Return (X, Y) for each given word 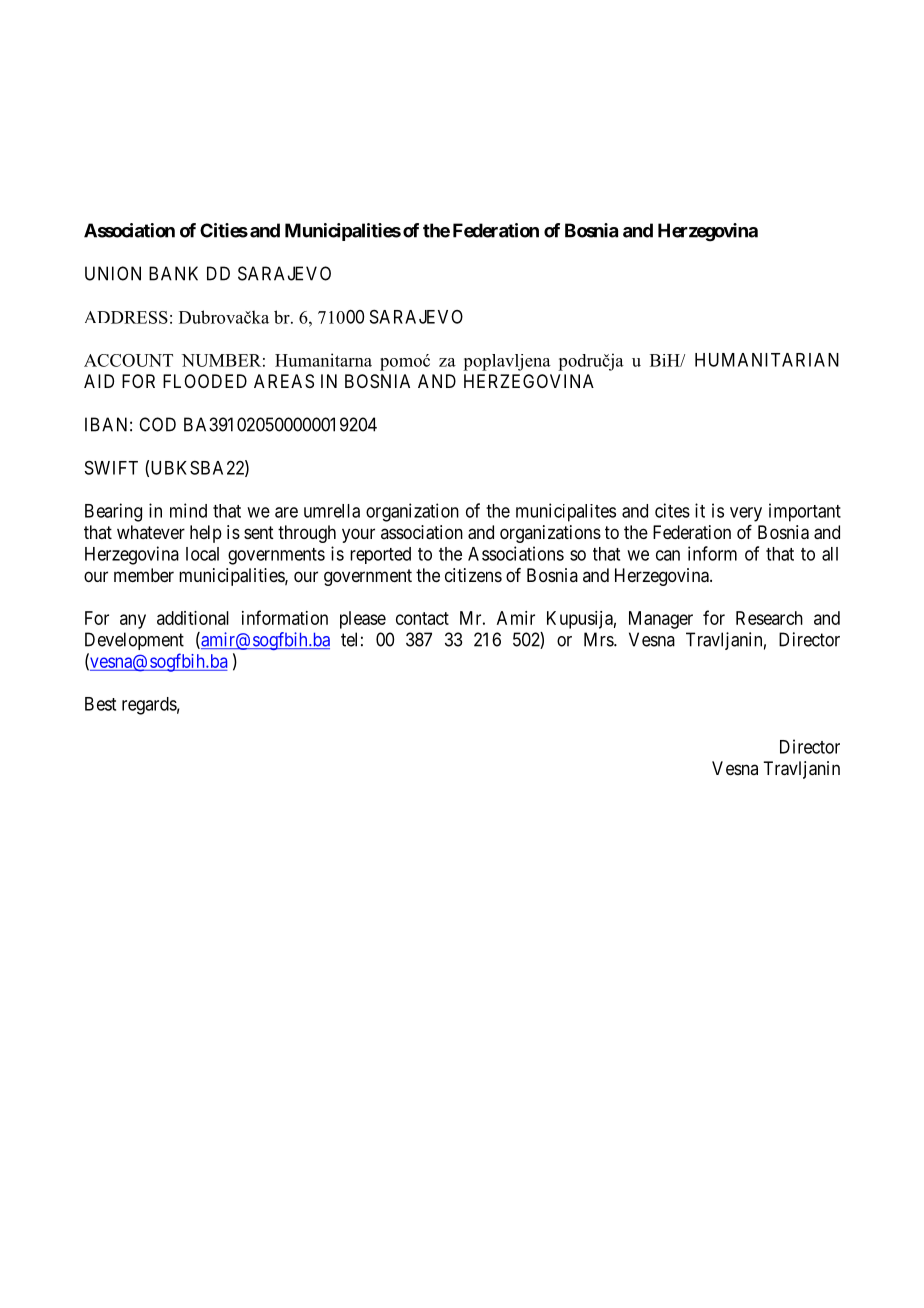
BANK (173, 273)
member (144, 575)
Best (100, 704)
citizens (473, 575)
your (358, 535)
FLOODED (205, 381)
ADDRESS (126, 317)
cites (672, 510)
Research (769, 618)
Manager (661, 620)
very (746, 514)
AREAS (284, 381)
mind (188, 510)
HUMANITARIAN (767, 360)
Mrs (599, 639)
